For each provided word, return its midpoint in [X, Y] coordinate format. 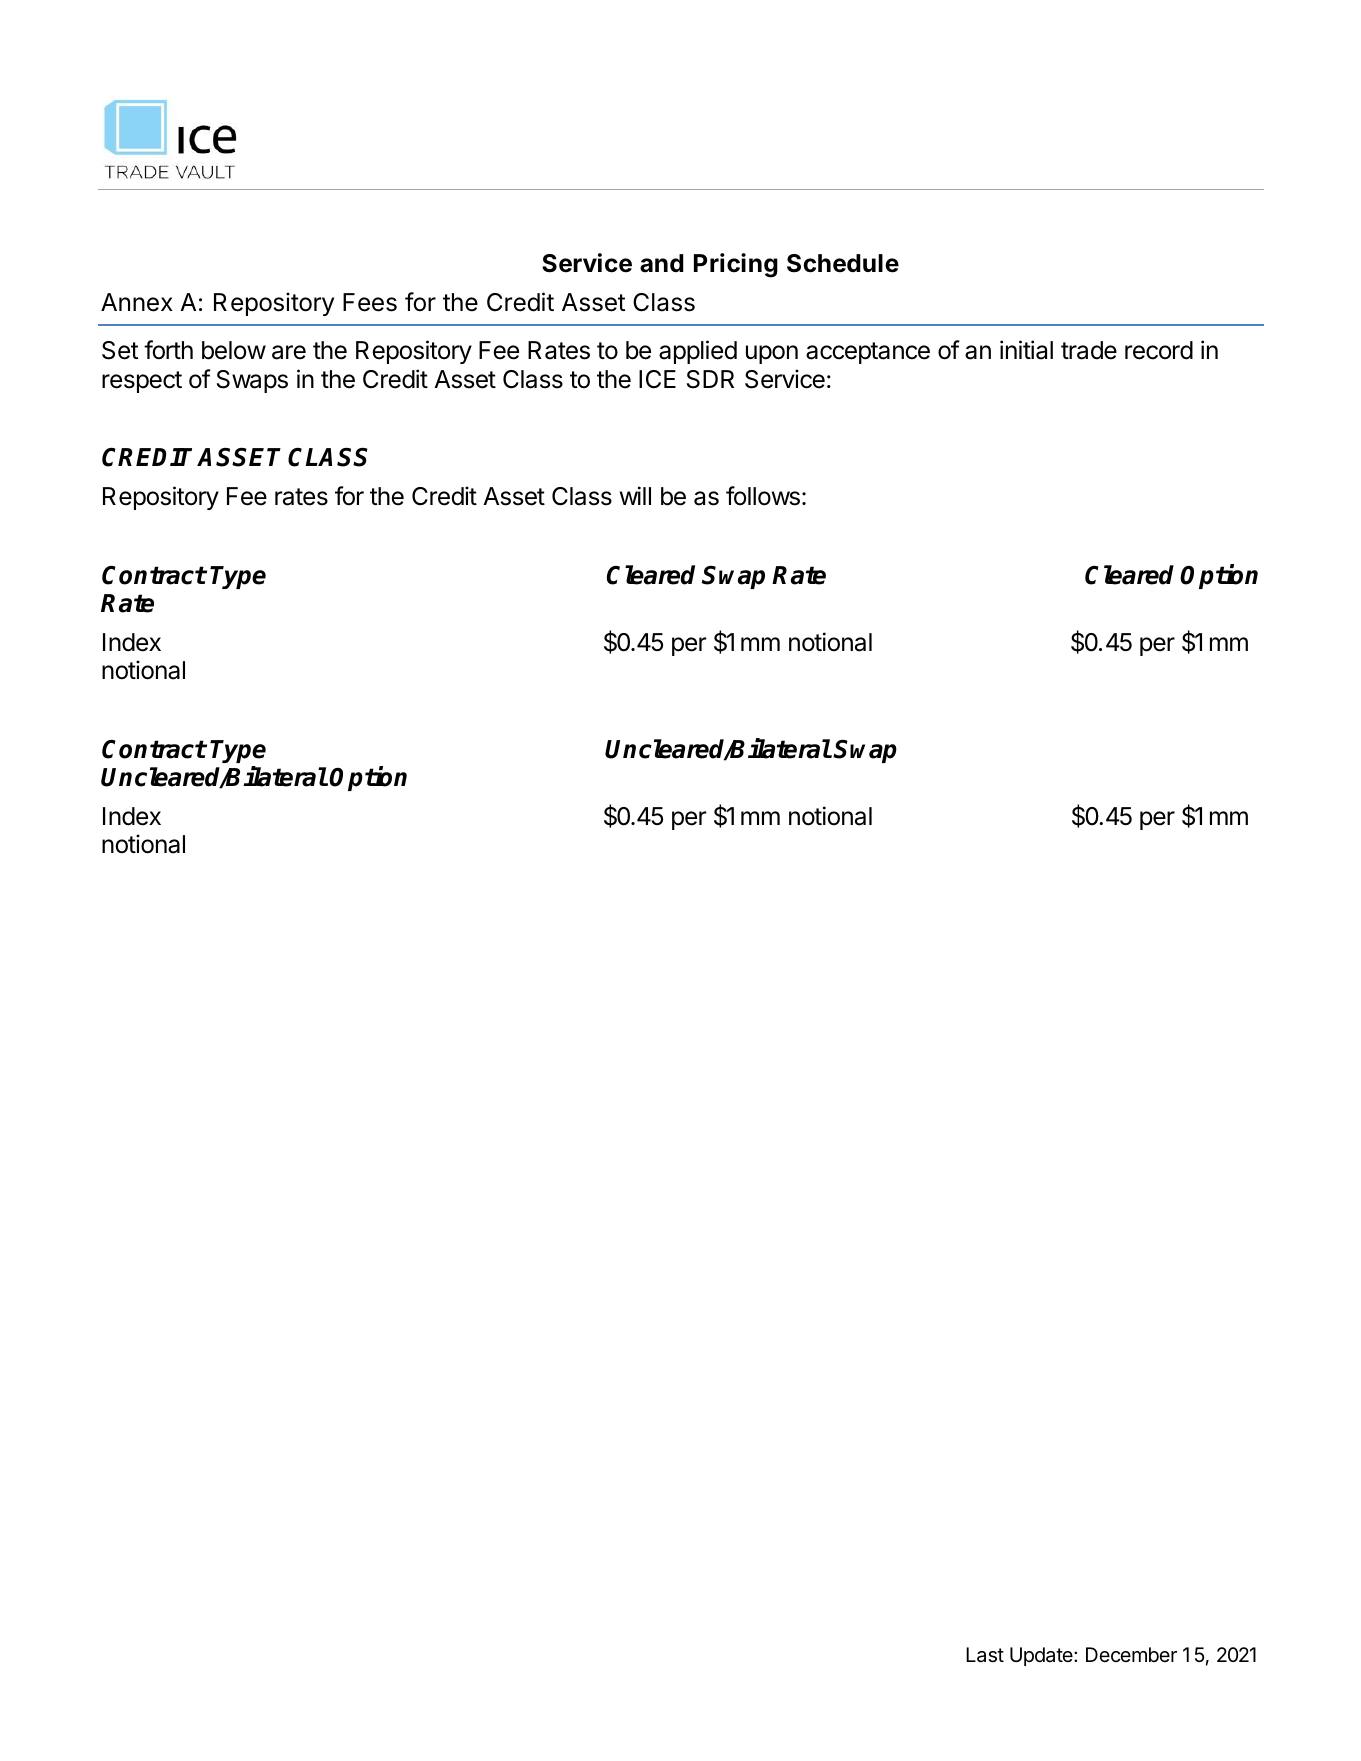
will [635, 495]
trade [1089, 350]
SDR [710, 379]
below [234, 350]
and [662, 263]
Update [1042, 1656]
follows [763, 496]
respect [142, 382]
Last [985, 1655]
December [1131, 1654]
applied [698, 352]
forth [168, 350]
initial [1026, 350]
